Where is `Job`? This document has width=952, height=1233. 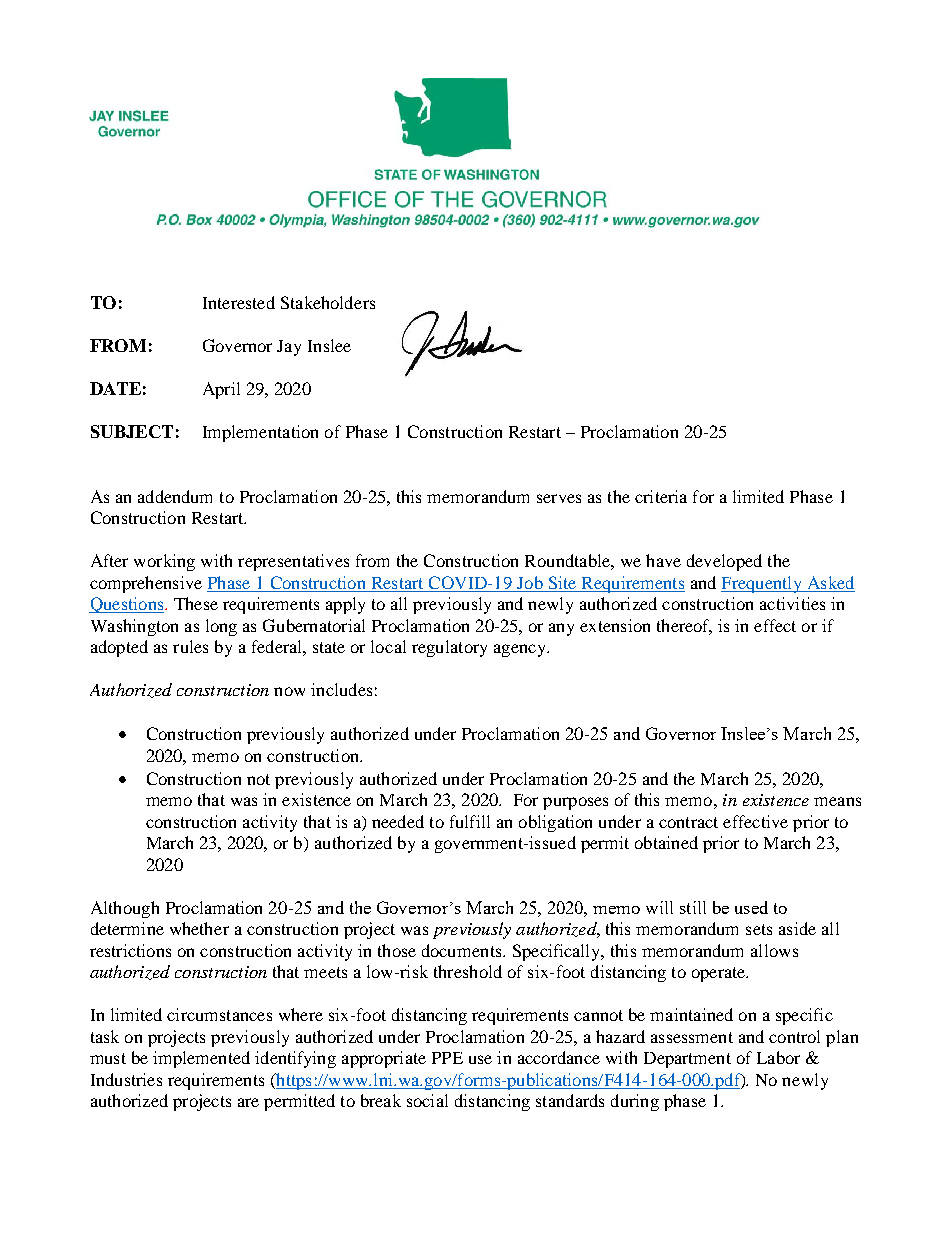
Job is located at coordinates (530, 582).
